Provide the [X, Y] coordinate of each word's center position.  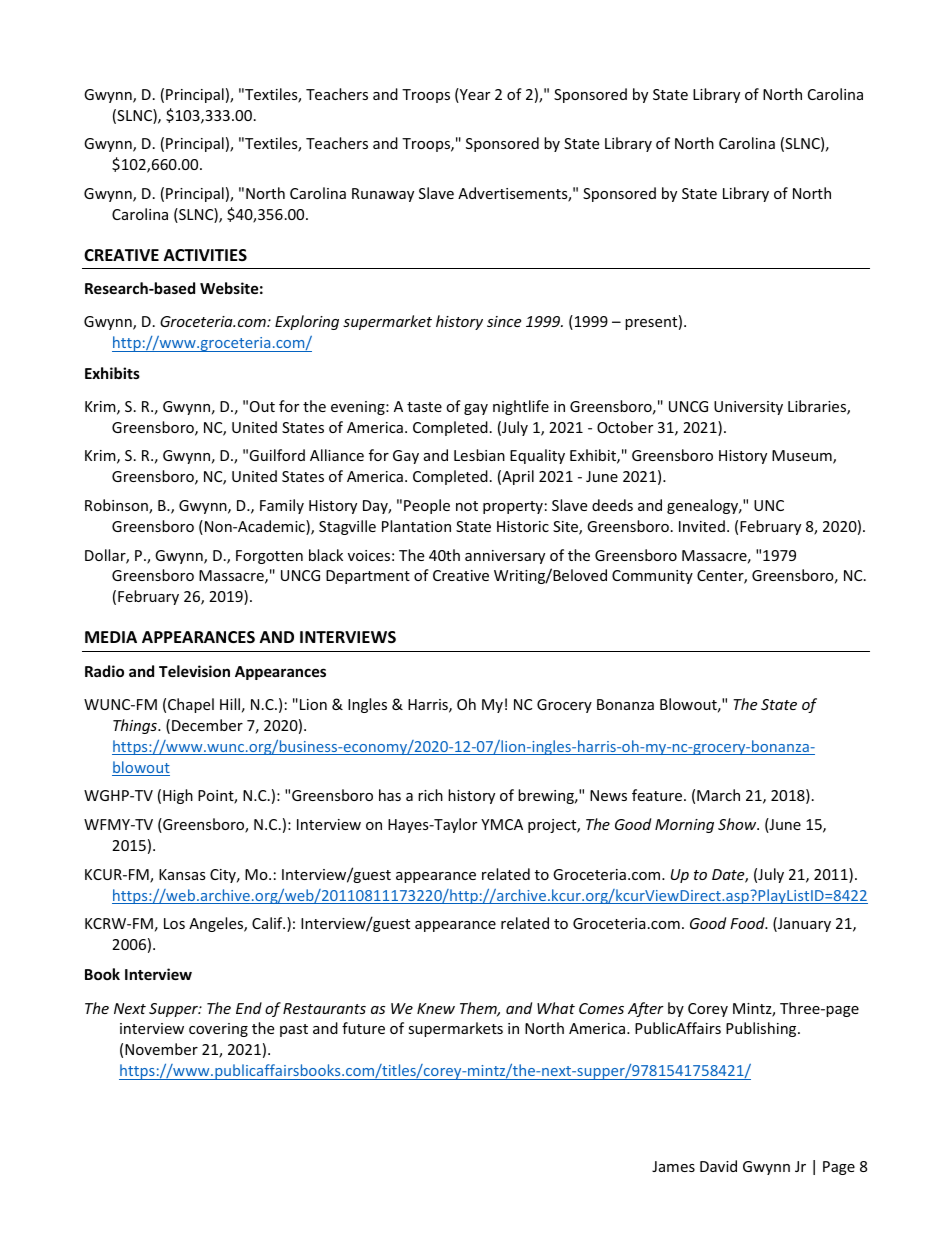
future [363, 1028]
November [161, 1049]
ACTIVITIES [205, 255]
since [504, 321]
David [718, 1166]
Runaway [383, 195]
